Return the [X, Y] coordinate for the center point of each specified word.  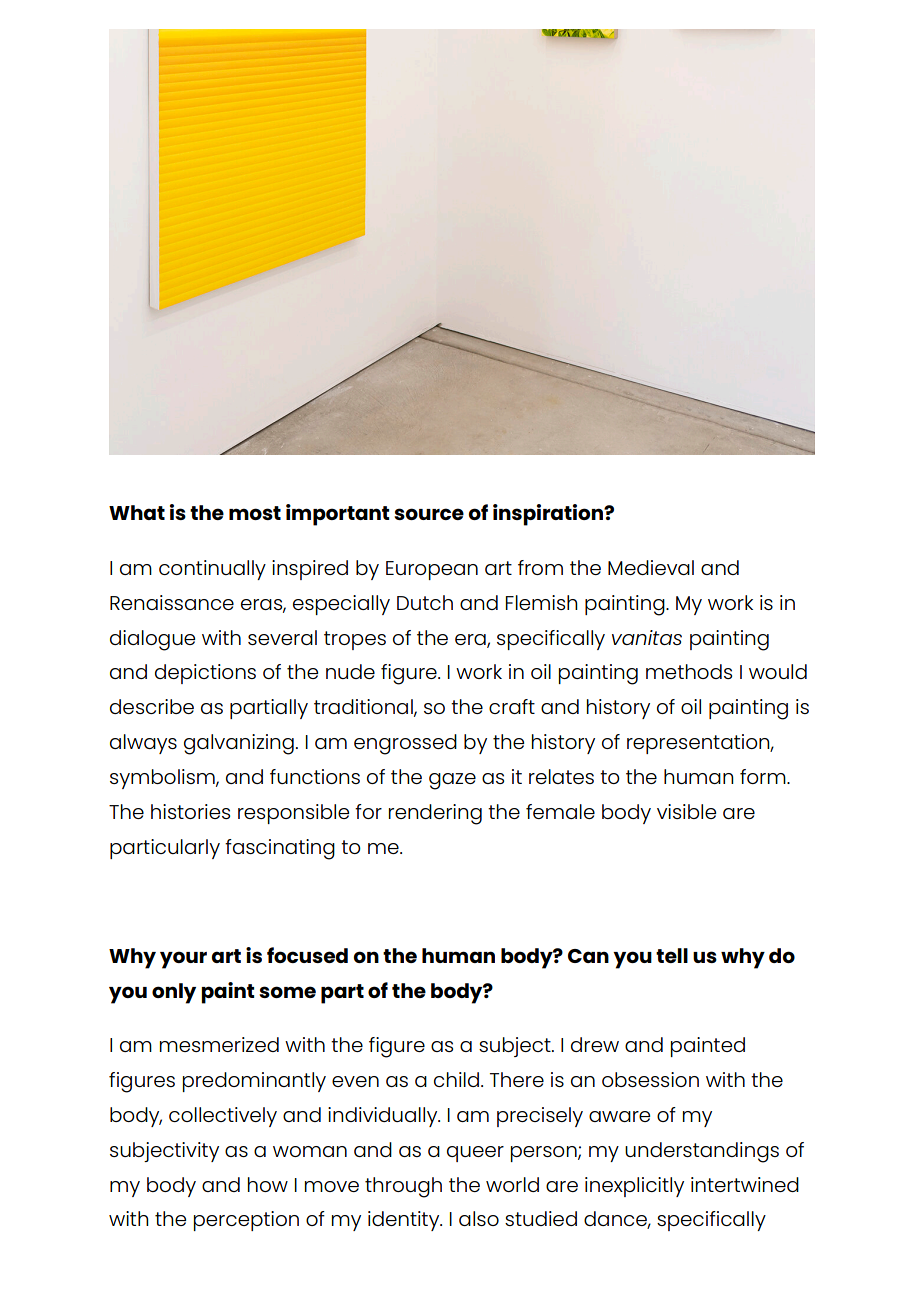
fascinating [280, 849]
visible [686, 811]
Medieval [651, 567]
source [429, 514]
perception [246, 1221]
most [255, 513]
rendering [435, 814]
